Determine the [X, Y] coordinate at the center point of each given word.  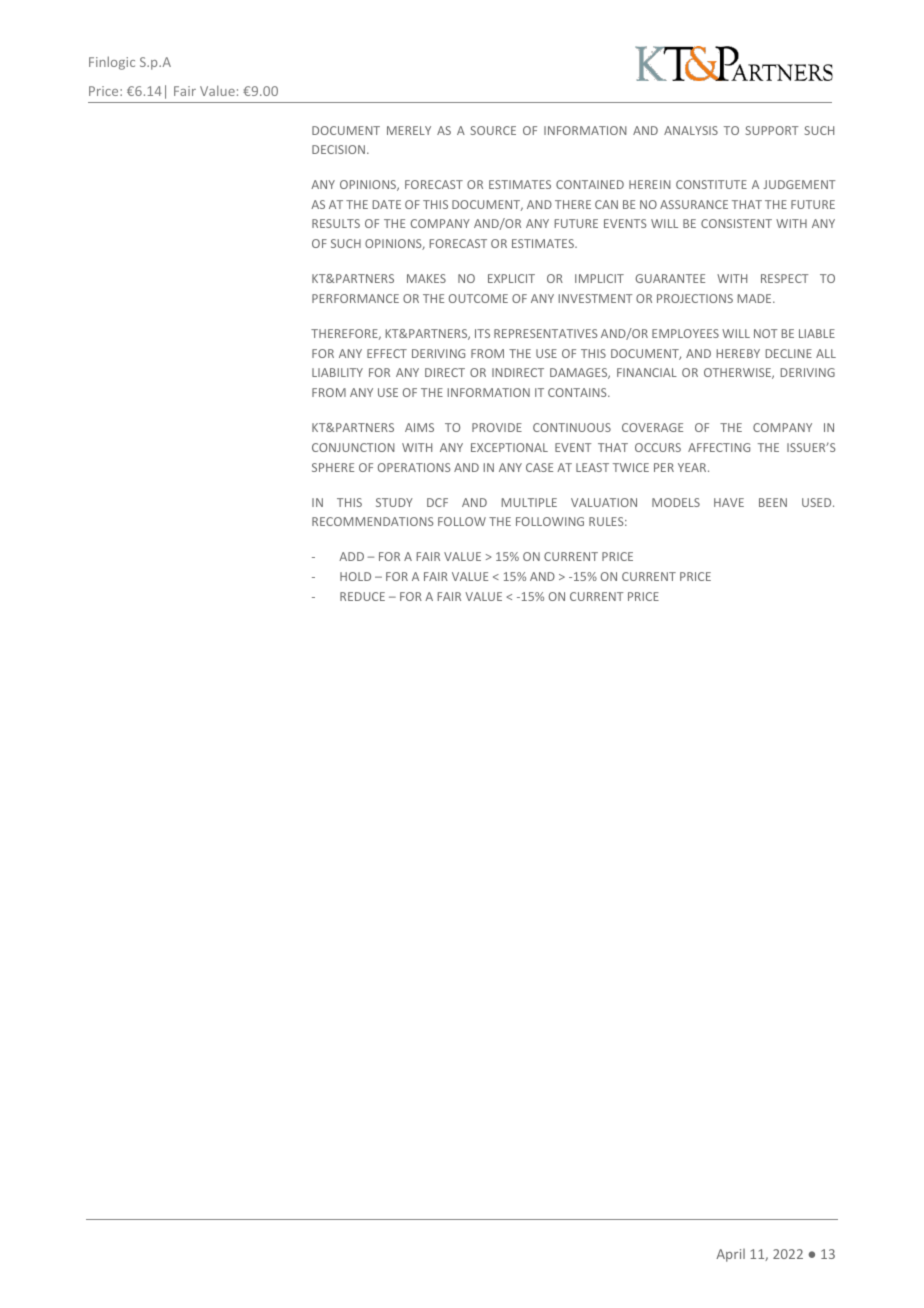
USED [818, 502]
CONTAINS [578, 392]
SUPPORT [772, 130]
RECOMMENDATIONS [373, 521]
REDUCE [362, 596]
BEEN [773, 502]
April [730, 1255]
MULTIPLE [529, 502]
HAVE [729, 502]
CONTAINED [590, 184]
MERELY [409, 130]
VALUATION [604, 502]
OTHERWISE [738, 373]
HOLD [355, 576]
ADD [351, 556]
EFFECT [387, 353]
